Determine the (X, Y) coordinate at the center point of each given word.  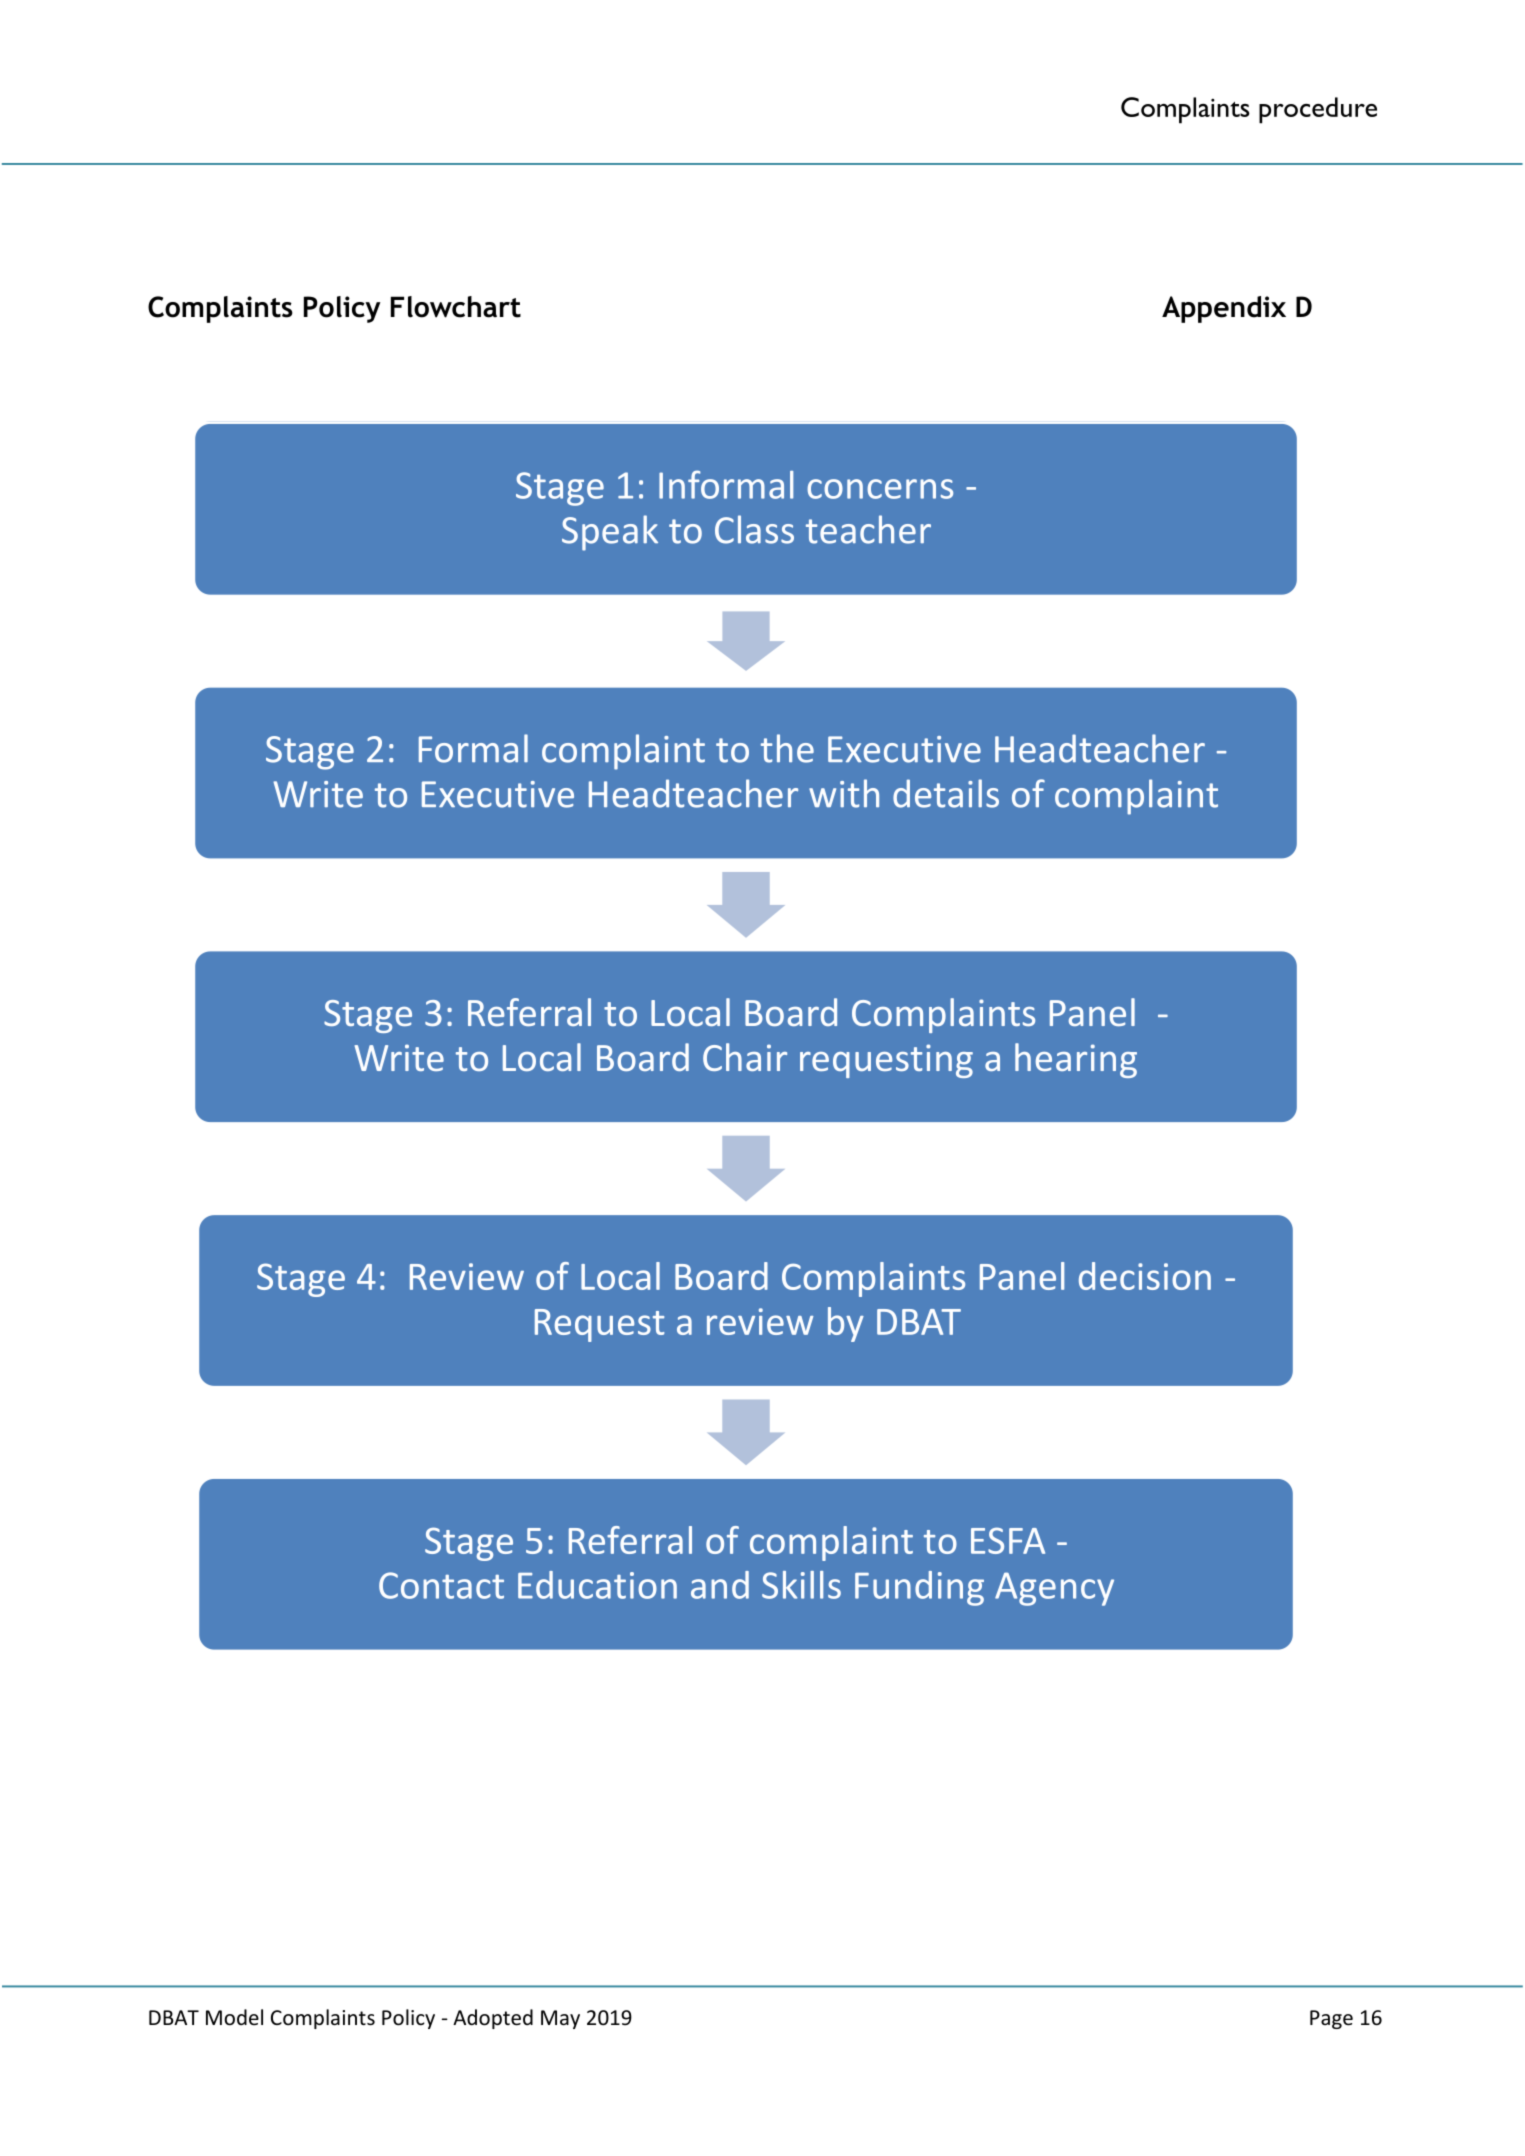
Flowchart (456, 307)
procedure (1318, 110)
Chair (745, 1057)
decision (1145, 1276)
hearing (1076, 1060)
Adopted (493, 2019)
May (560, 2019)
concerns (880, 489)
